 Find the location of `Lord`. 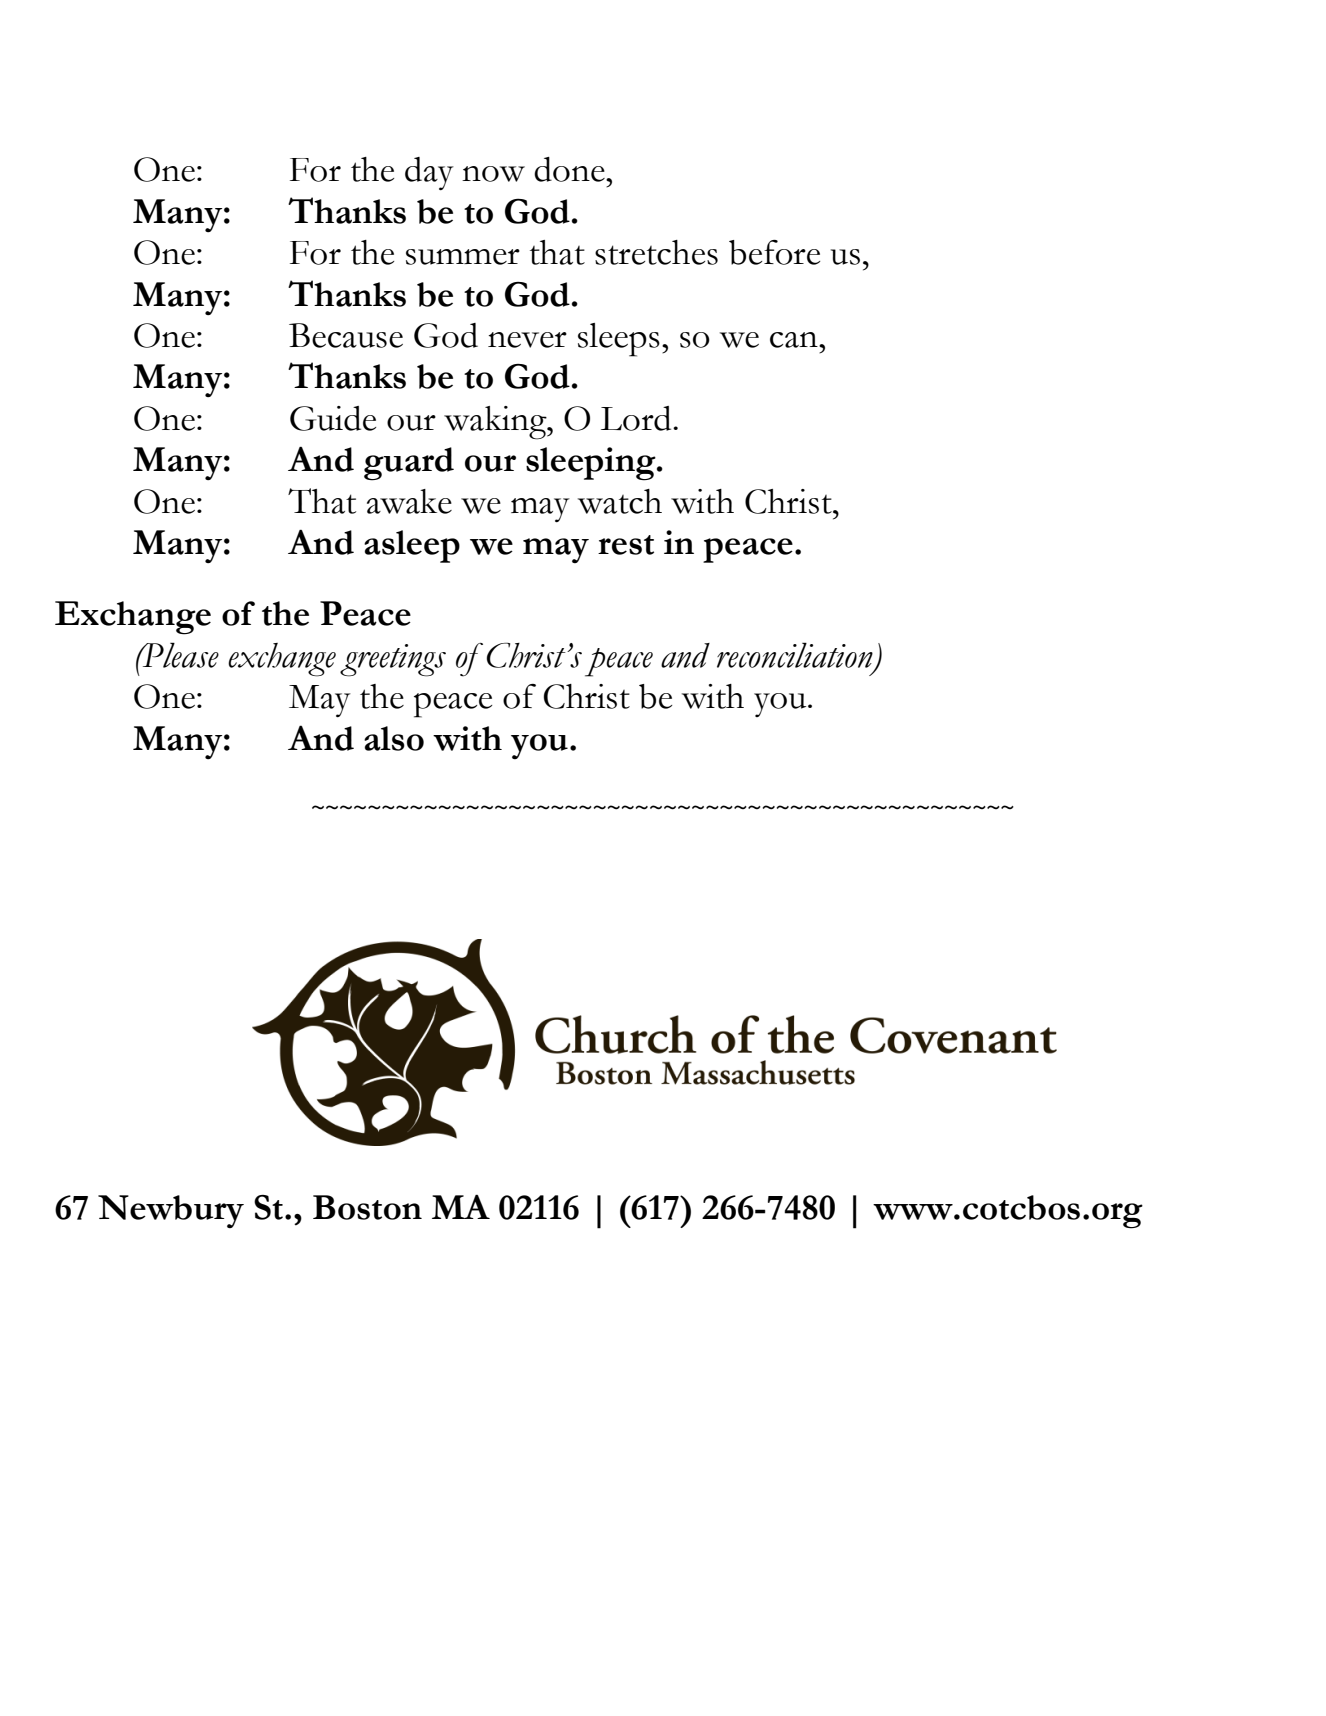

Lord is located at coordinates (637, 418).
